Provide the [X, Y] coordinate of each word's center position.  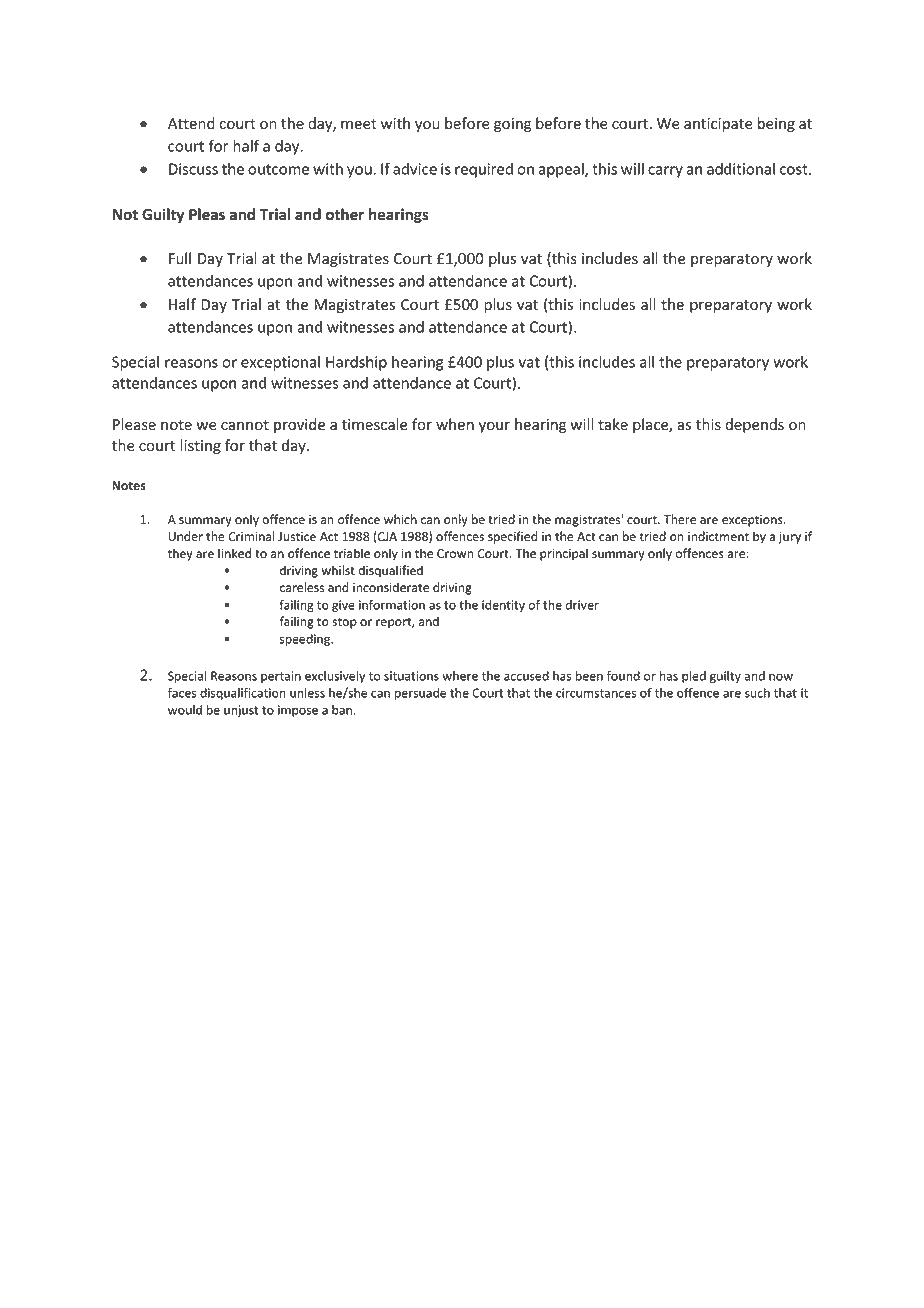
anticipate [718, 125]
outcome [279, 169]
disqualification [243, 694]
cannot [245, 425]
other [345, 214]
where [460, 676]
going [512, 125]
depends [754, 425]
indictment [718, 536]
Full [180, 258]
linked [234, 553]
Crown [455, 553]
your [494, 427]
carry [665, 172]
